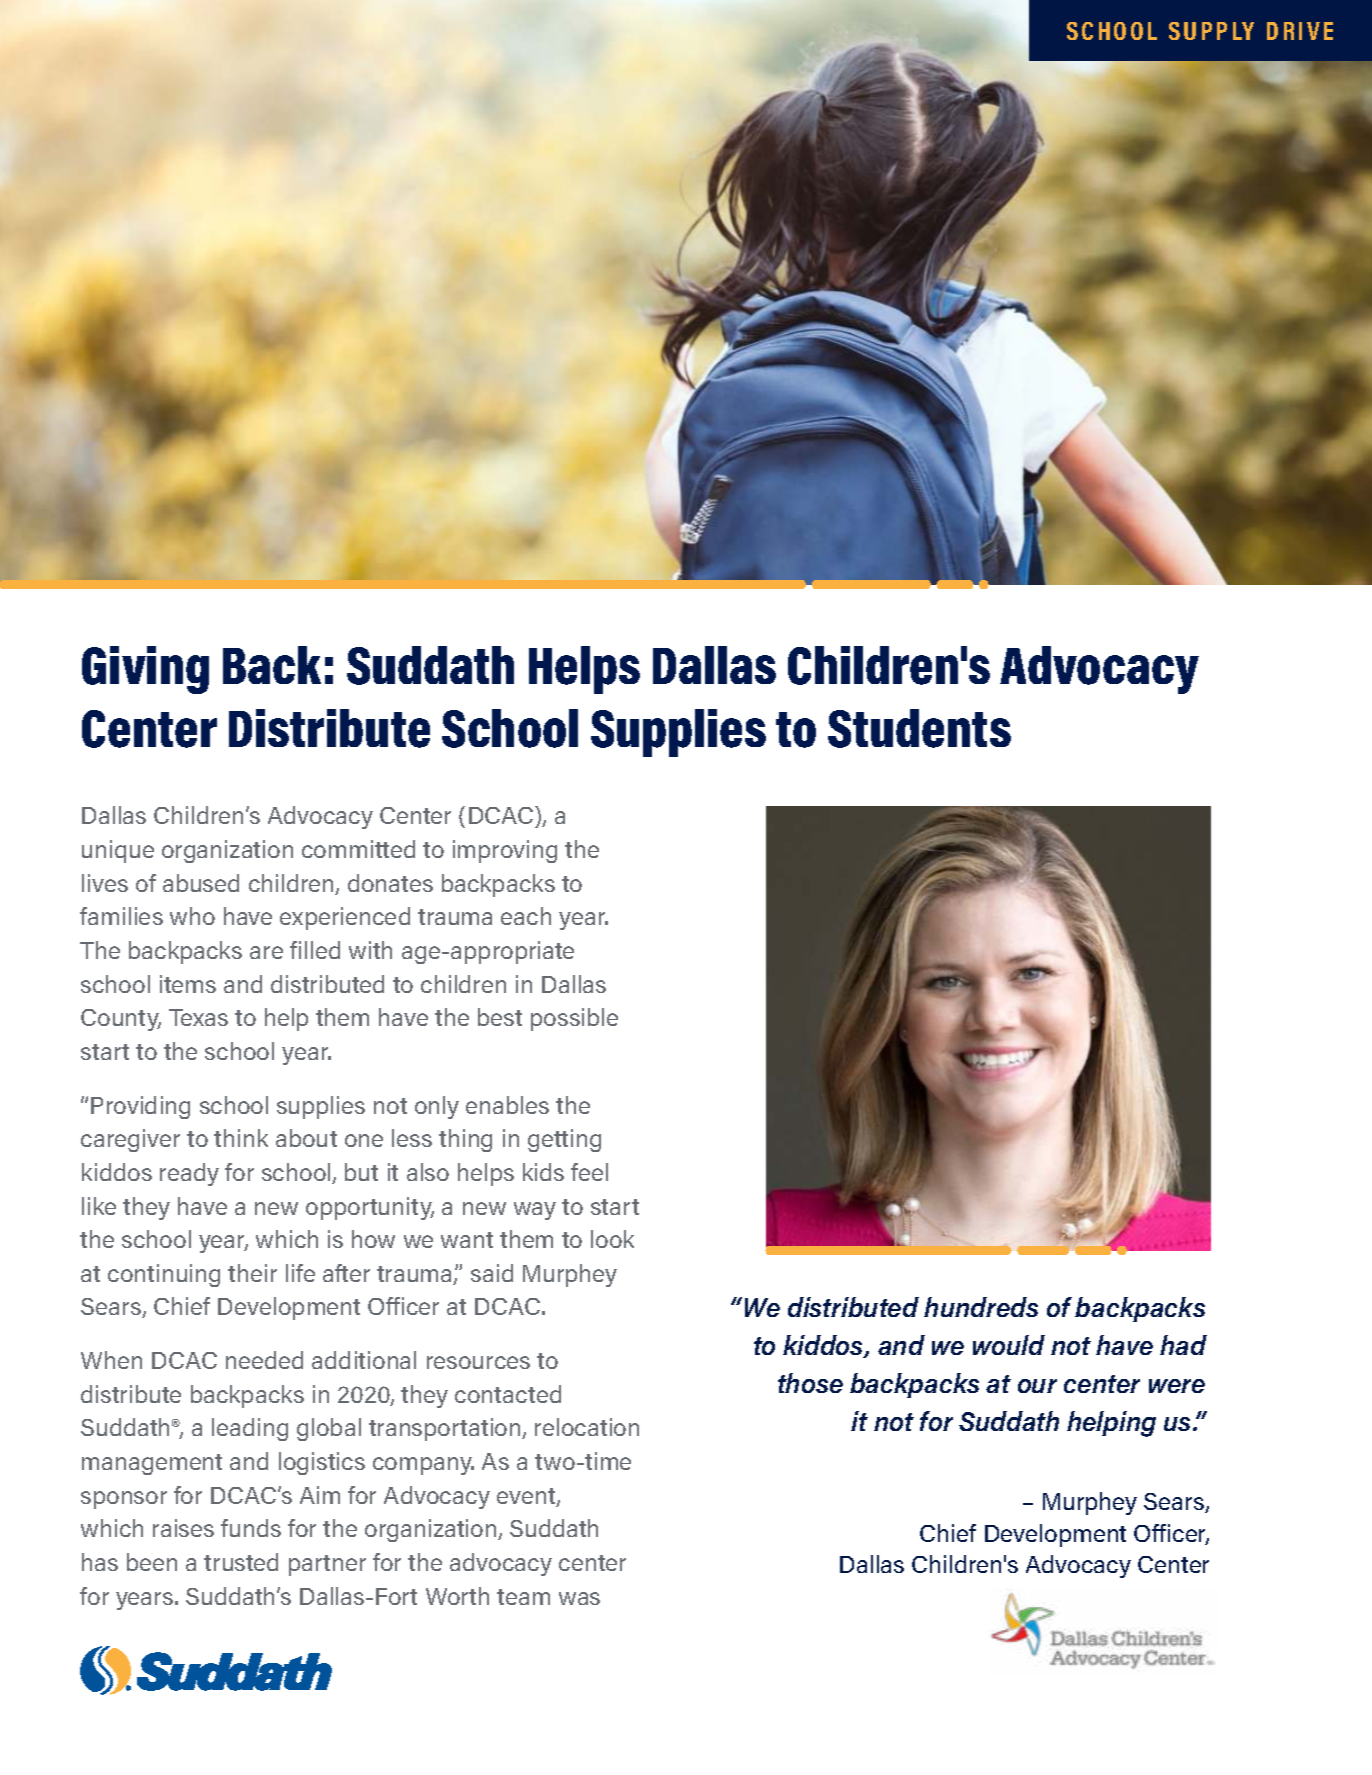 This screenshot has height=1775, width=1372. What do you see at coordinates (358, 849) in the screenshot?
I see `committed` at bounding box center [358, 849].
